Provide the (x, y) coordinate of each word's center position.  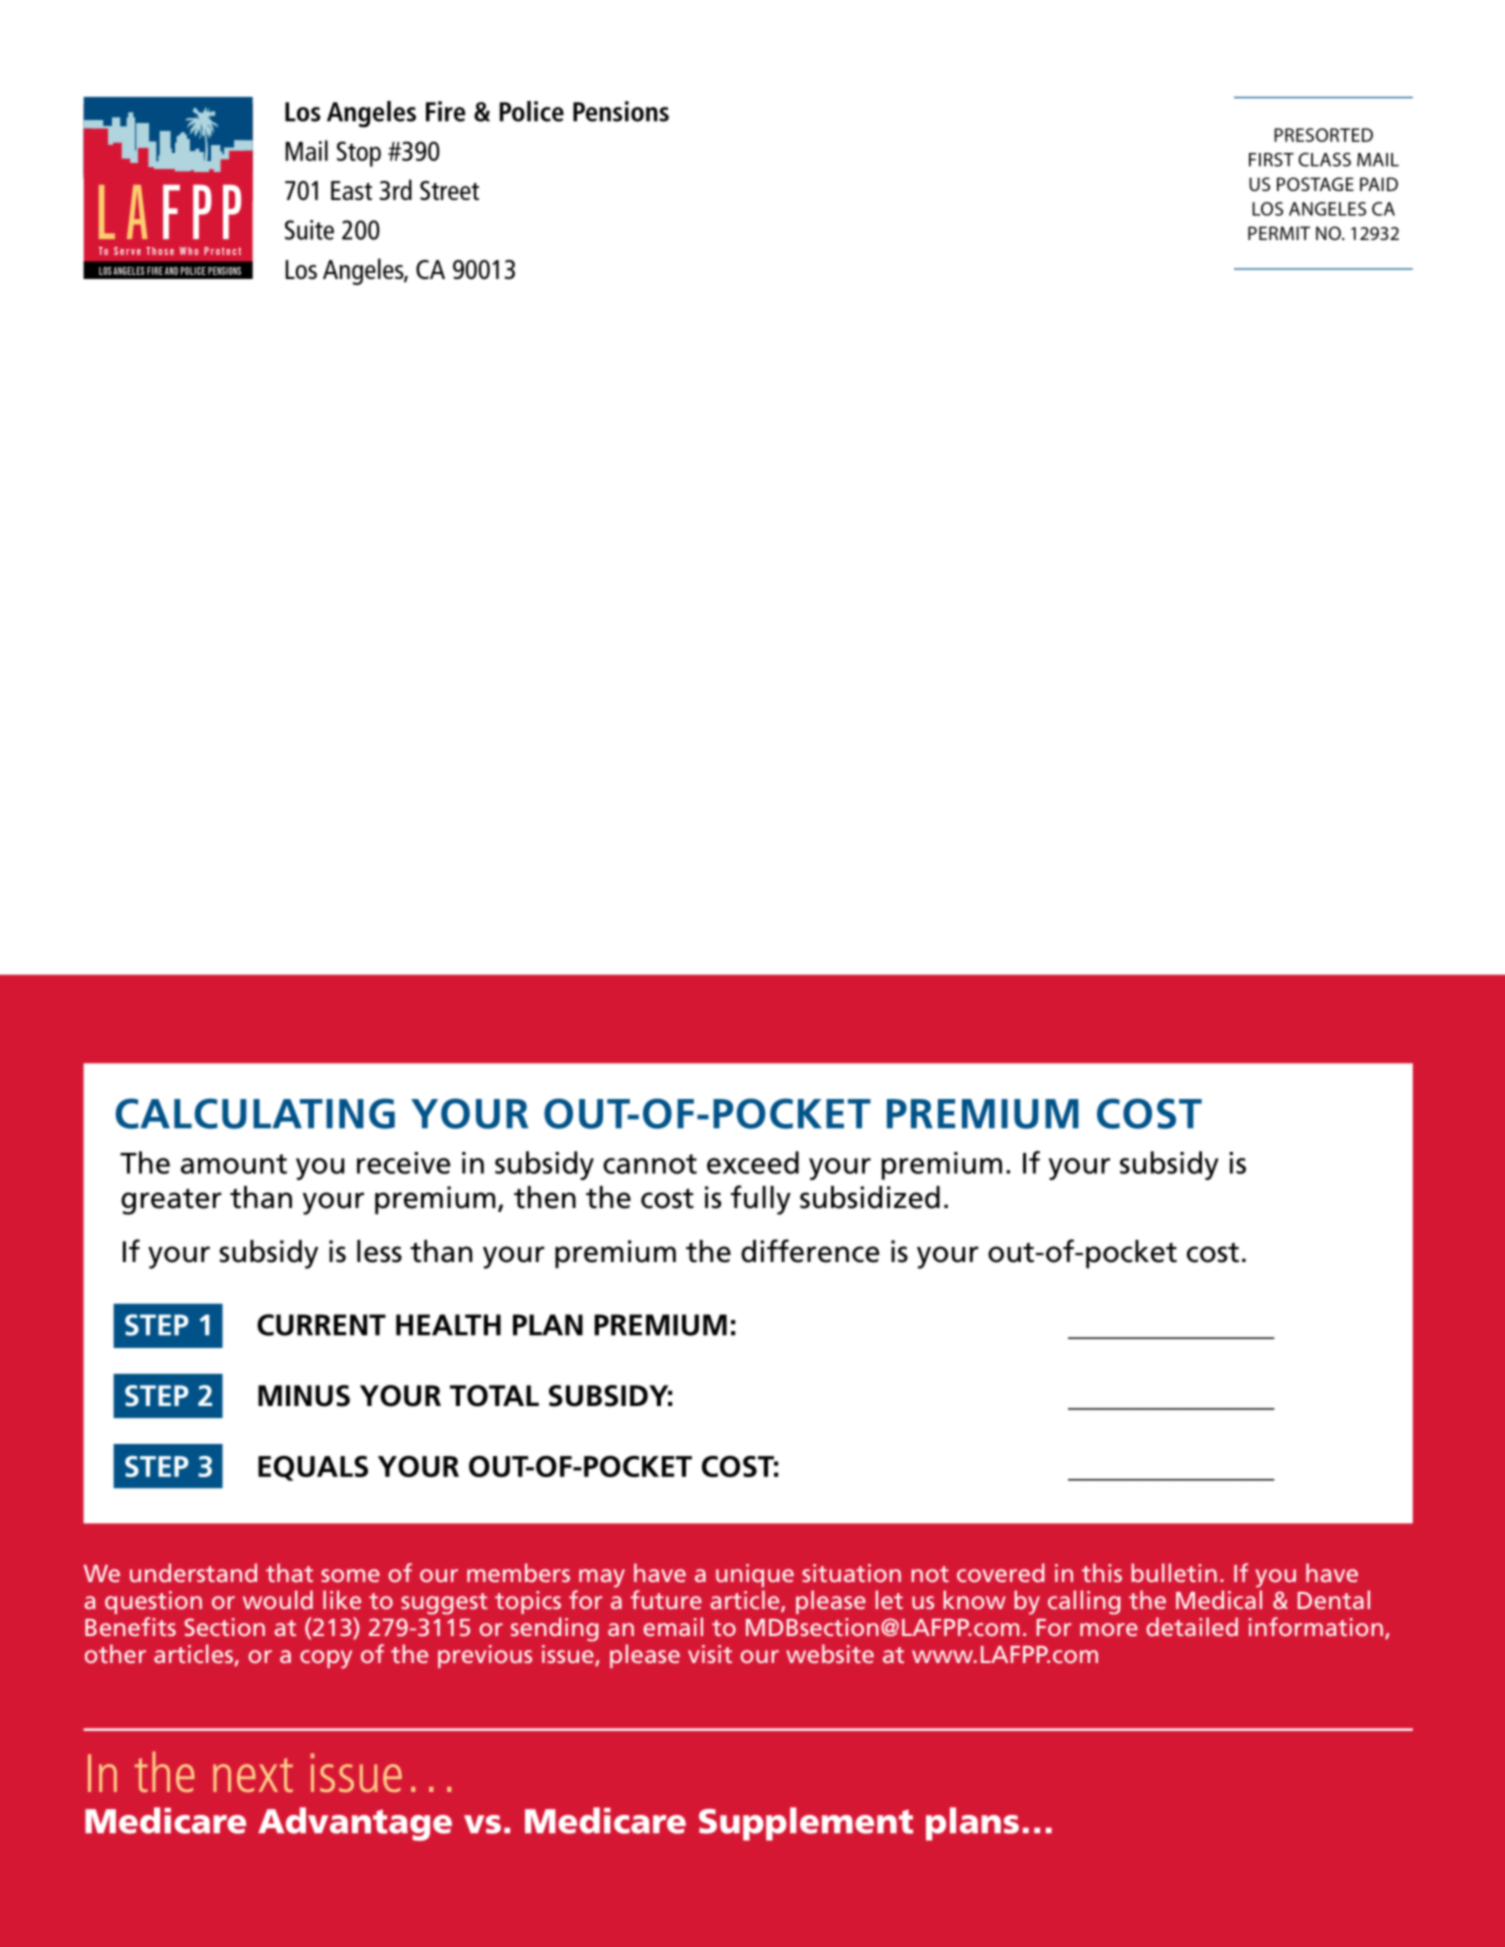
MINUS (304, 1396)
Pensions (621, 111)
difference (810, 1251)
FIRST (1271, 160)
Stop (359, 154)
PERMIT (1279, 233)
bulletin (1174, 1572)
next (253, 1775)
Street (449, 190)
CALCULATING (255, 1113)
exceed (753, 1162)
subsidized (870, 1197)
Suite (309, 230)
